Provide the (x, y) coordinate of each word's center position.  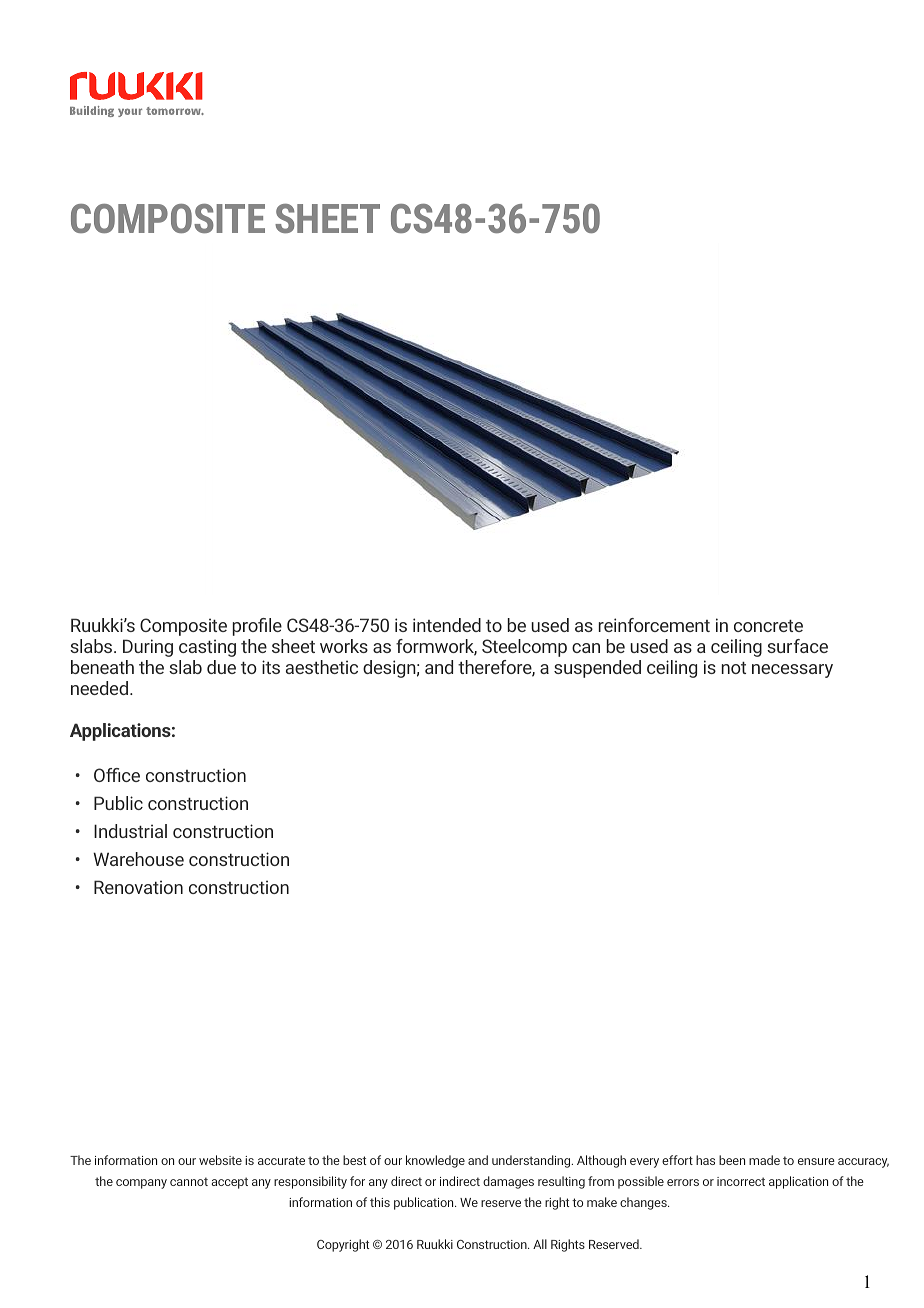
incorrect (741, 1181)
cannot (189, 1181)
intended (447, 625)
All (540, 1244)
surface (797, 646)
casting (207, 648)
